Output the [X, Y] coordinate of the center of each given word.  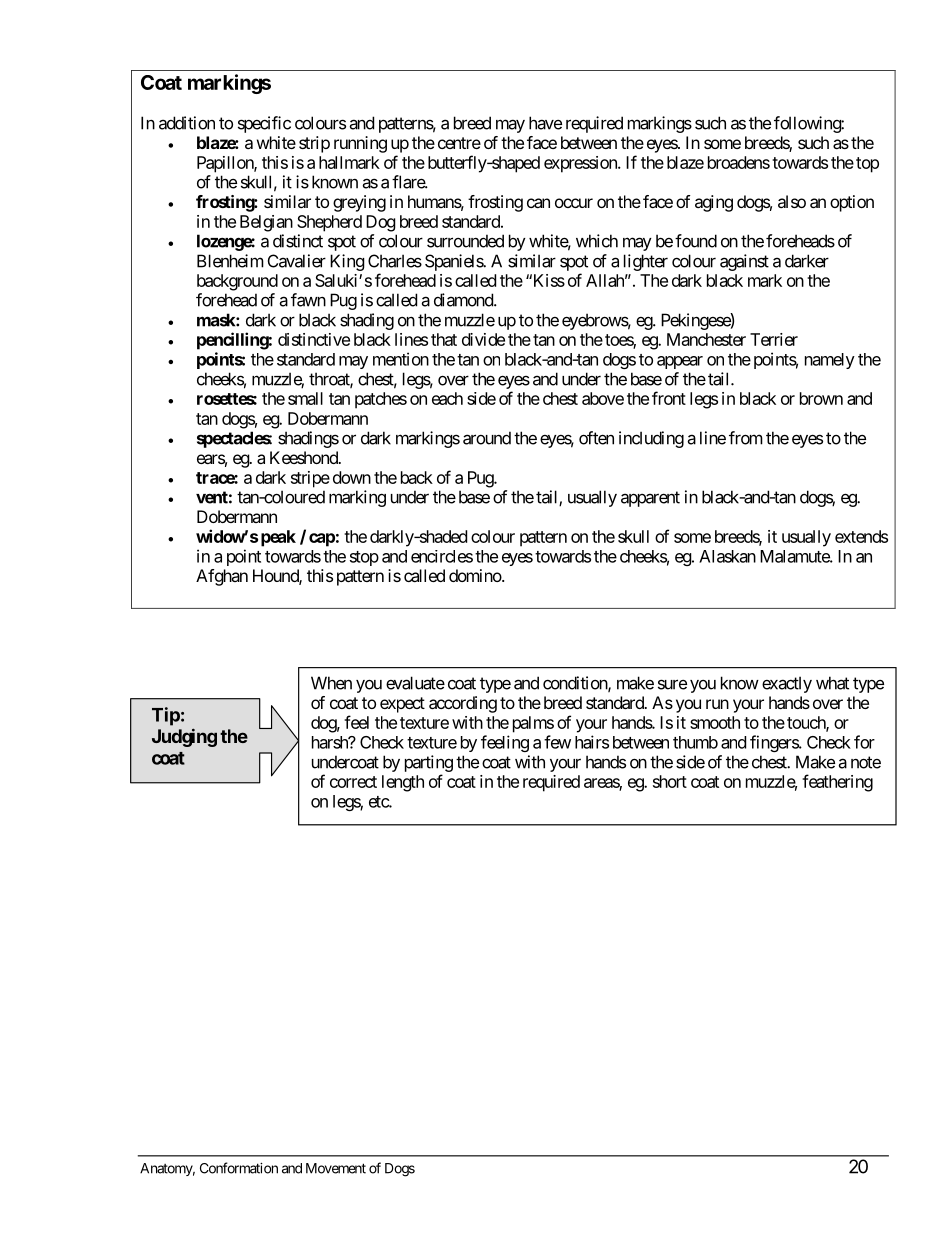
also [792, 201]
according [463, 704]
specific [264, 124]
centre [459, 143]
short [670, 781]
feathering [837, 783]
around [487, 438]
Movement [336, 1168]
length [403, 783]
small [305, 398]
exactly [787, 684]
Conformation [239, 1168]
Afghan [222, 577]
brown [821, 398]
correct [353, 782]
